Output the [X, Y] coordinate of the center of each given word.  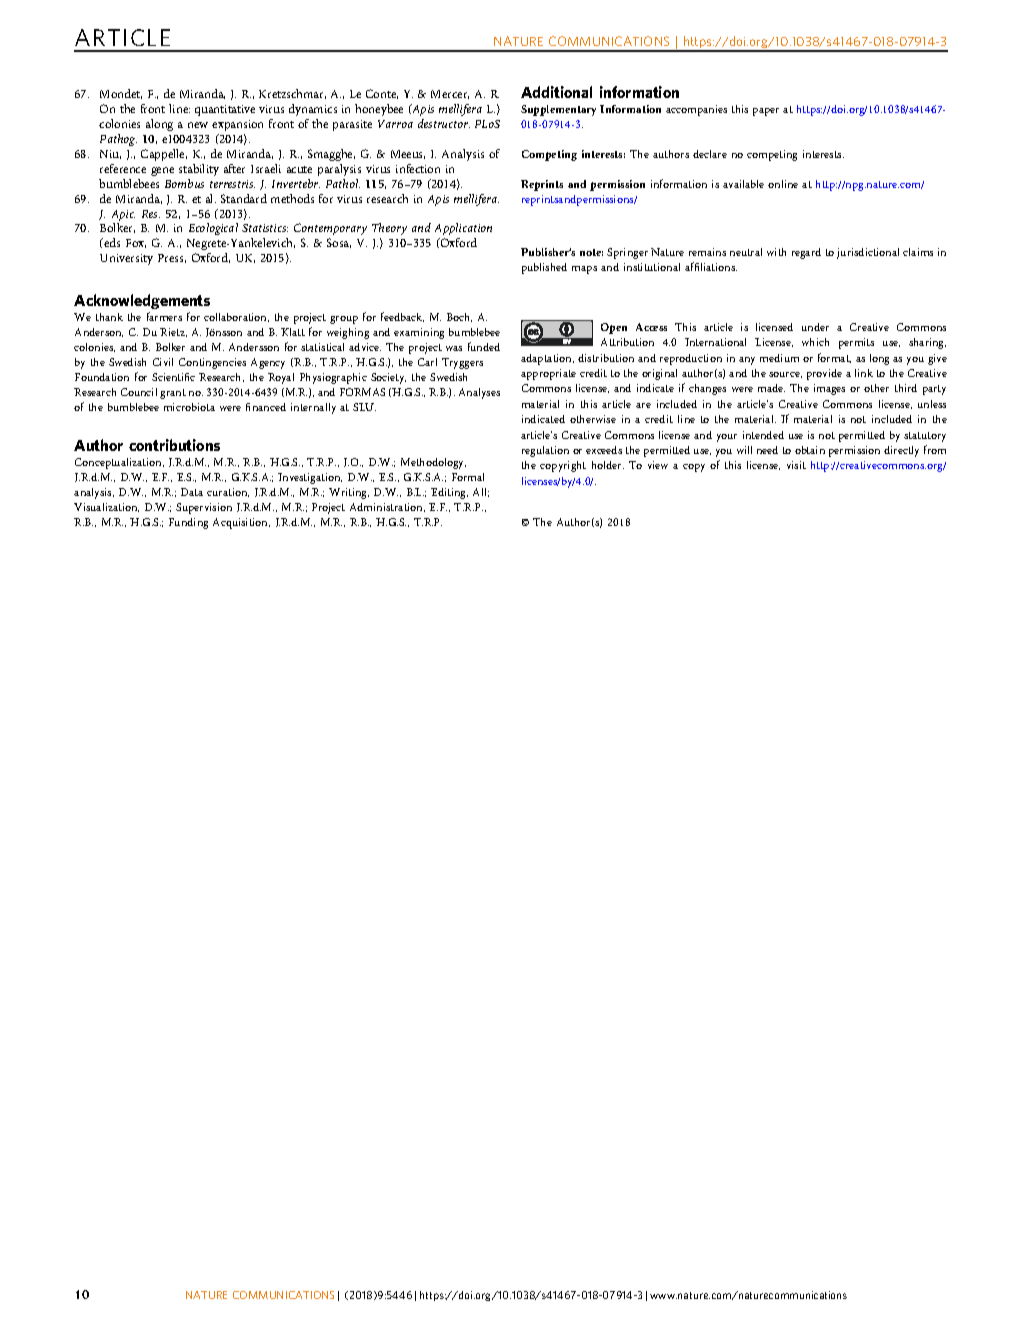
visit [796, 465]
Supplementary [558, 110]
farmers [164, 316]
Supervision [204, 508]
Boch [459, 317]
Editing [449, 493]
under [815, 327]
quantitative [225, 110]
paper [766, 112]
